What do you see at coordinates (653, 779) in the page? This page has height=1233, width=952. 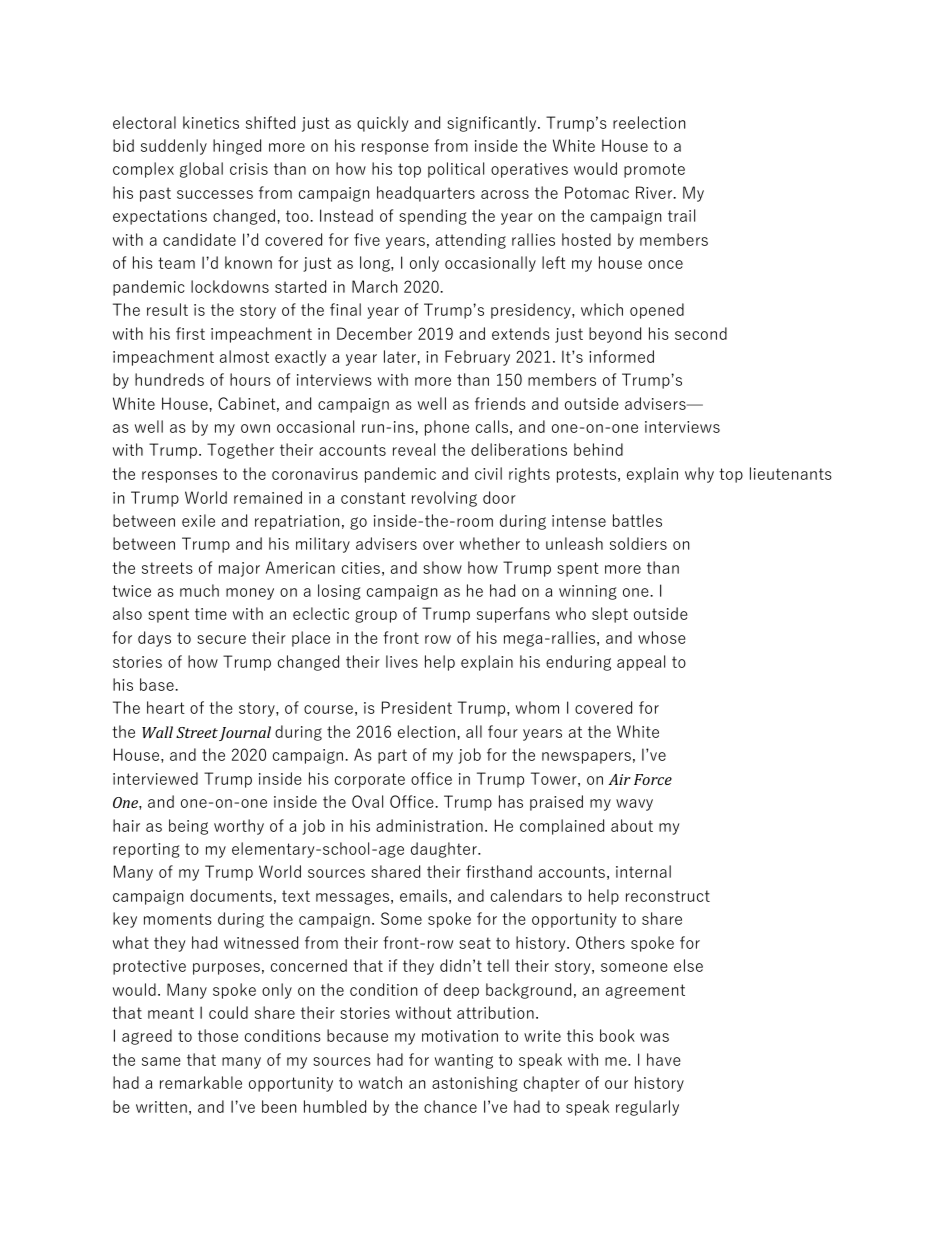 I see `Force` at bounding box center [653, 779].
